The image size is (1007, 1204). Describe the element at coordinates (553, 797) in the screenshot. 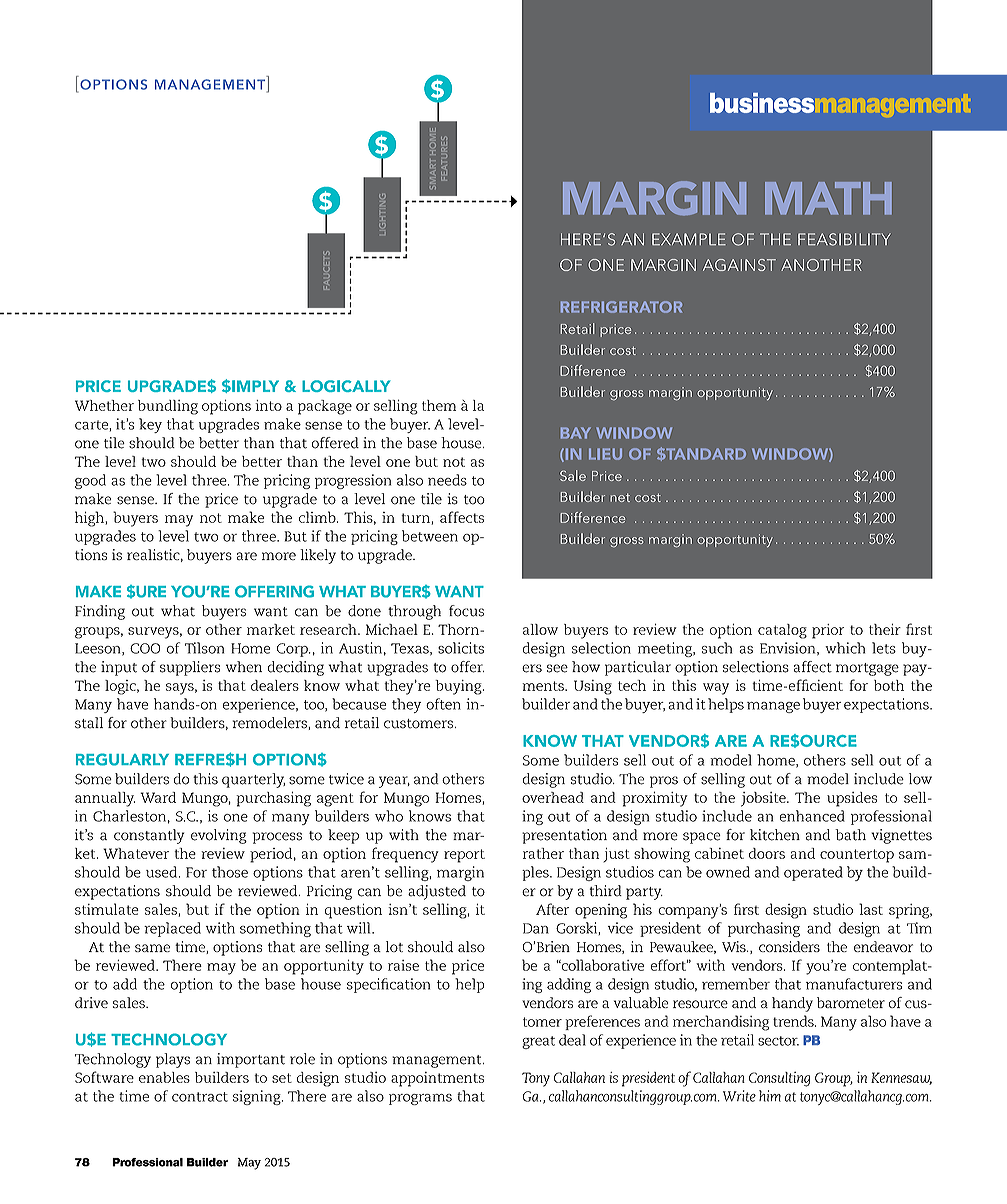

I see `overhead` at that location.
